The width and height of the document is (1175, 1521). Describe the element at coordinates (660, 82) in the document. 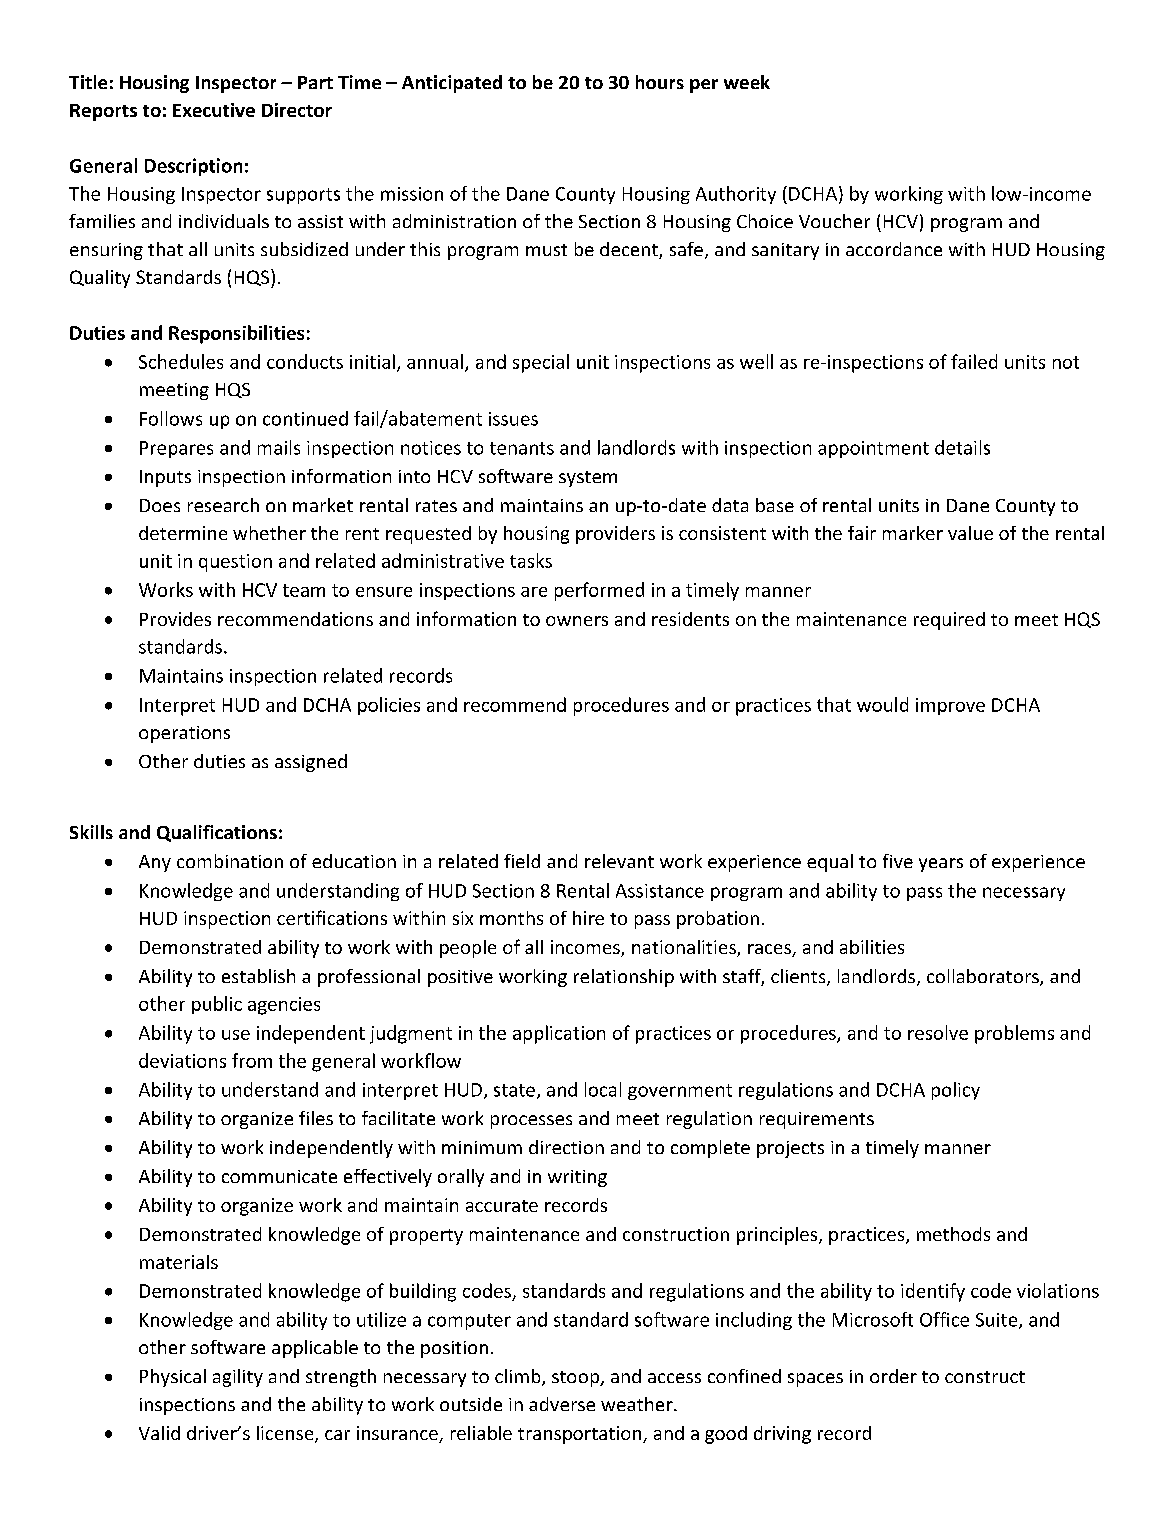

I see `hours` at that location.
